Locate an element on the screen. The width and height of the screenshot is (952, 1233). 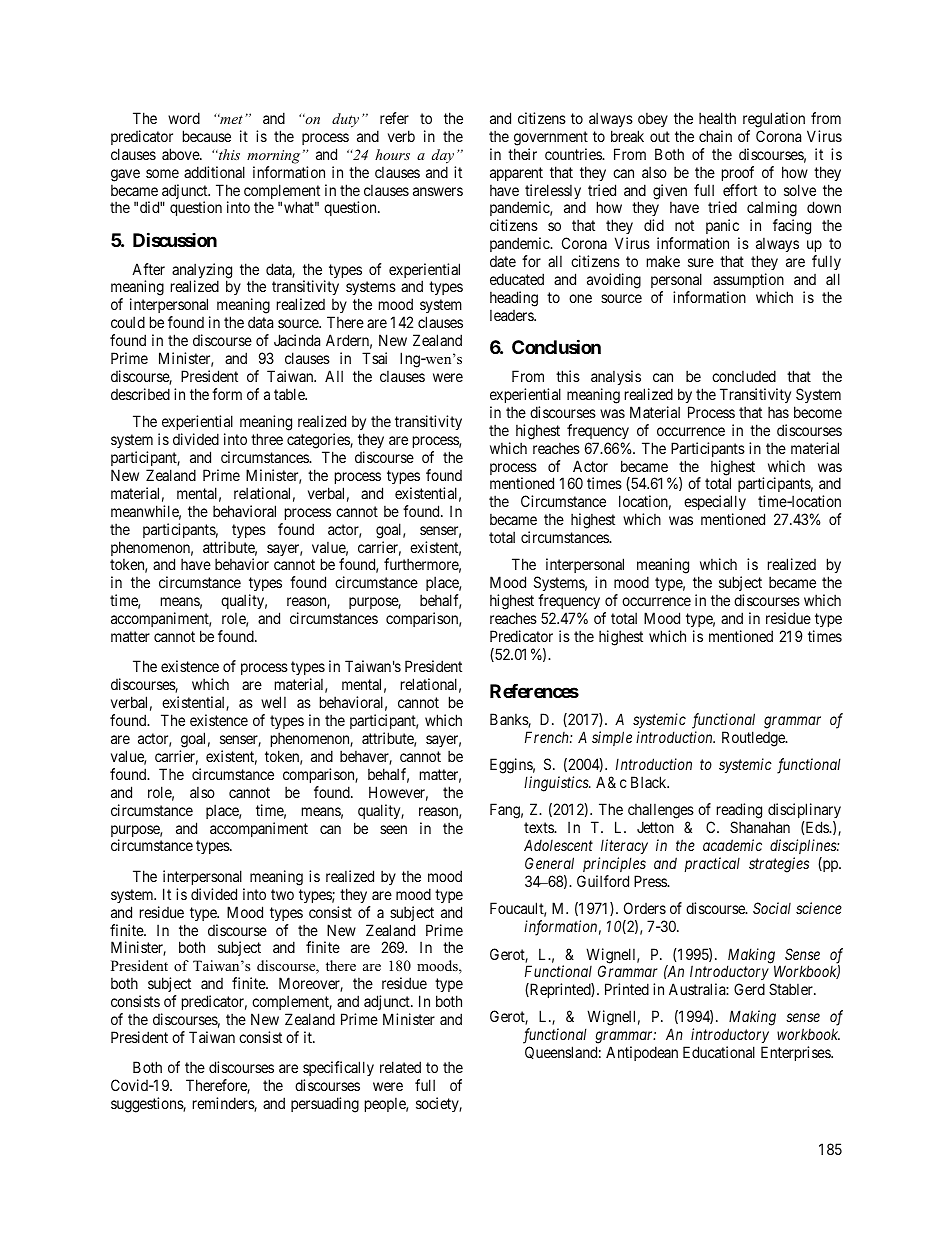
French is located at coordinates (548, 737).
